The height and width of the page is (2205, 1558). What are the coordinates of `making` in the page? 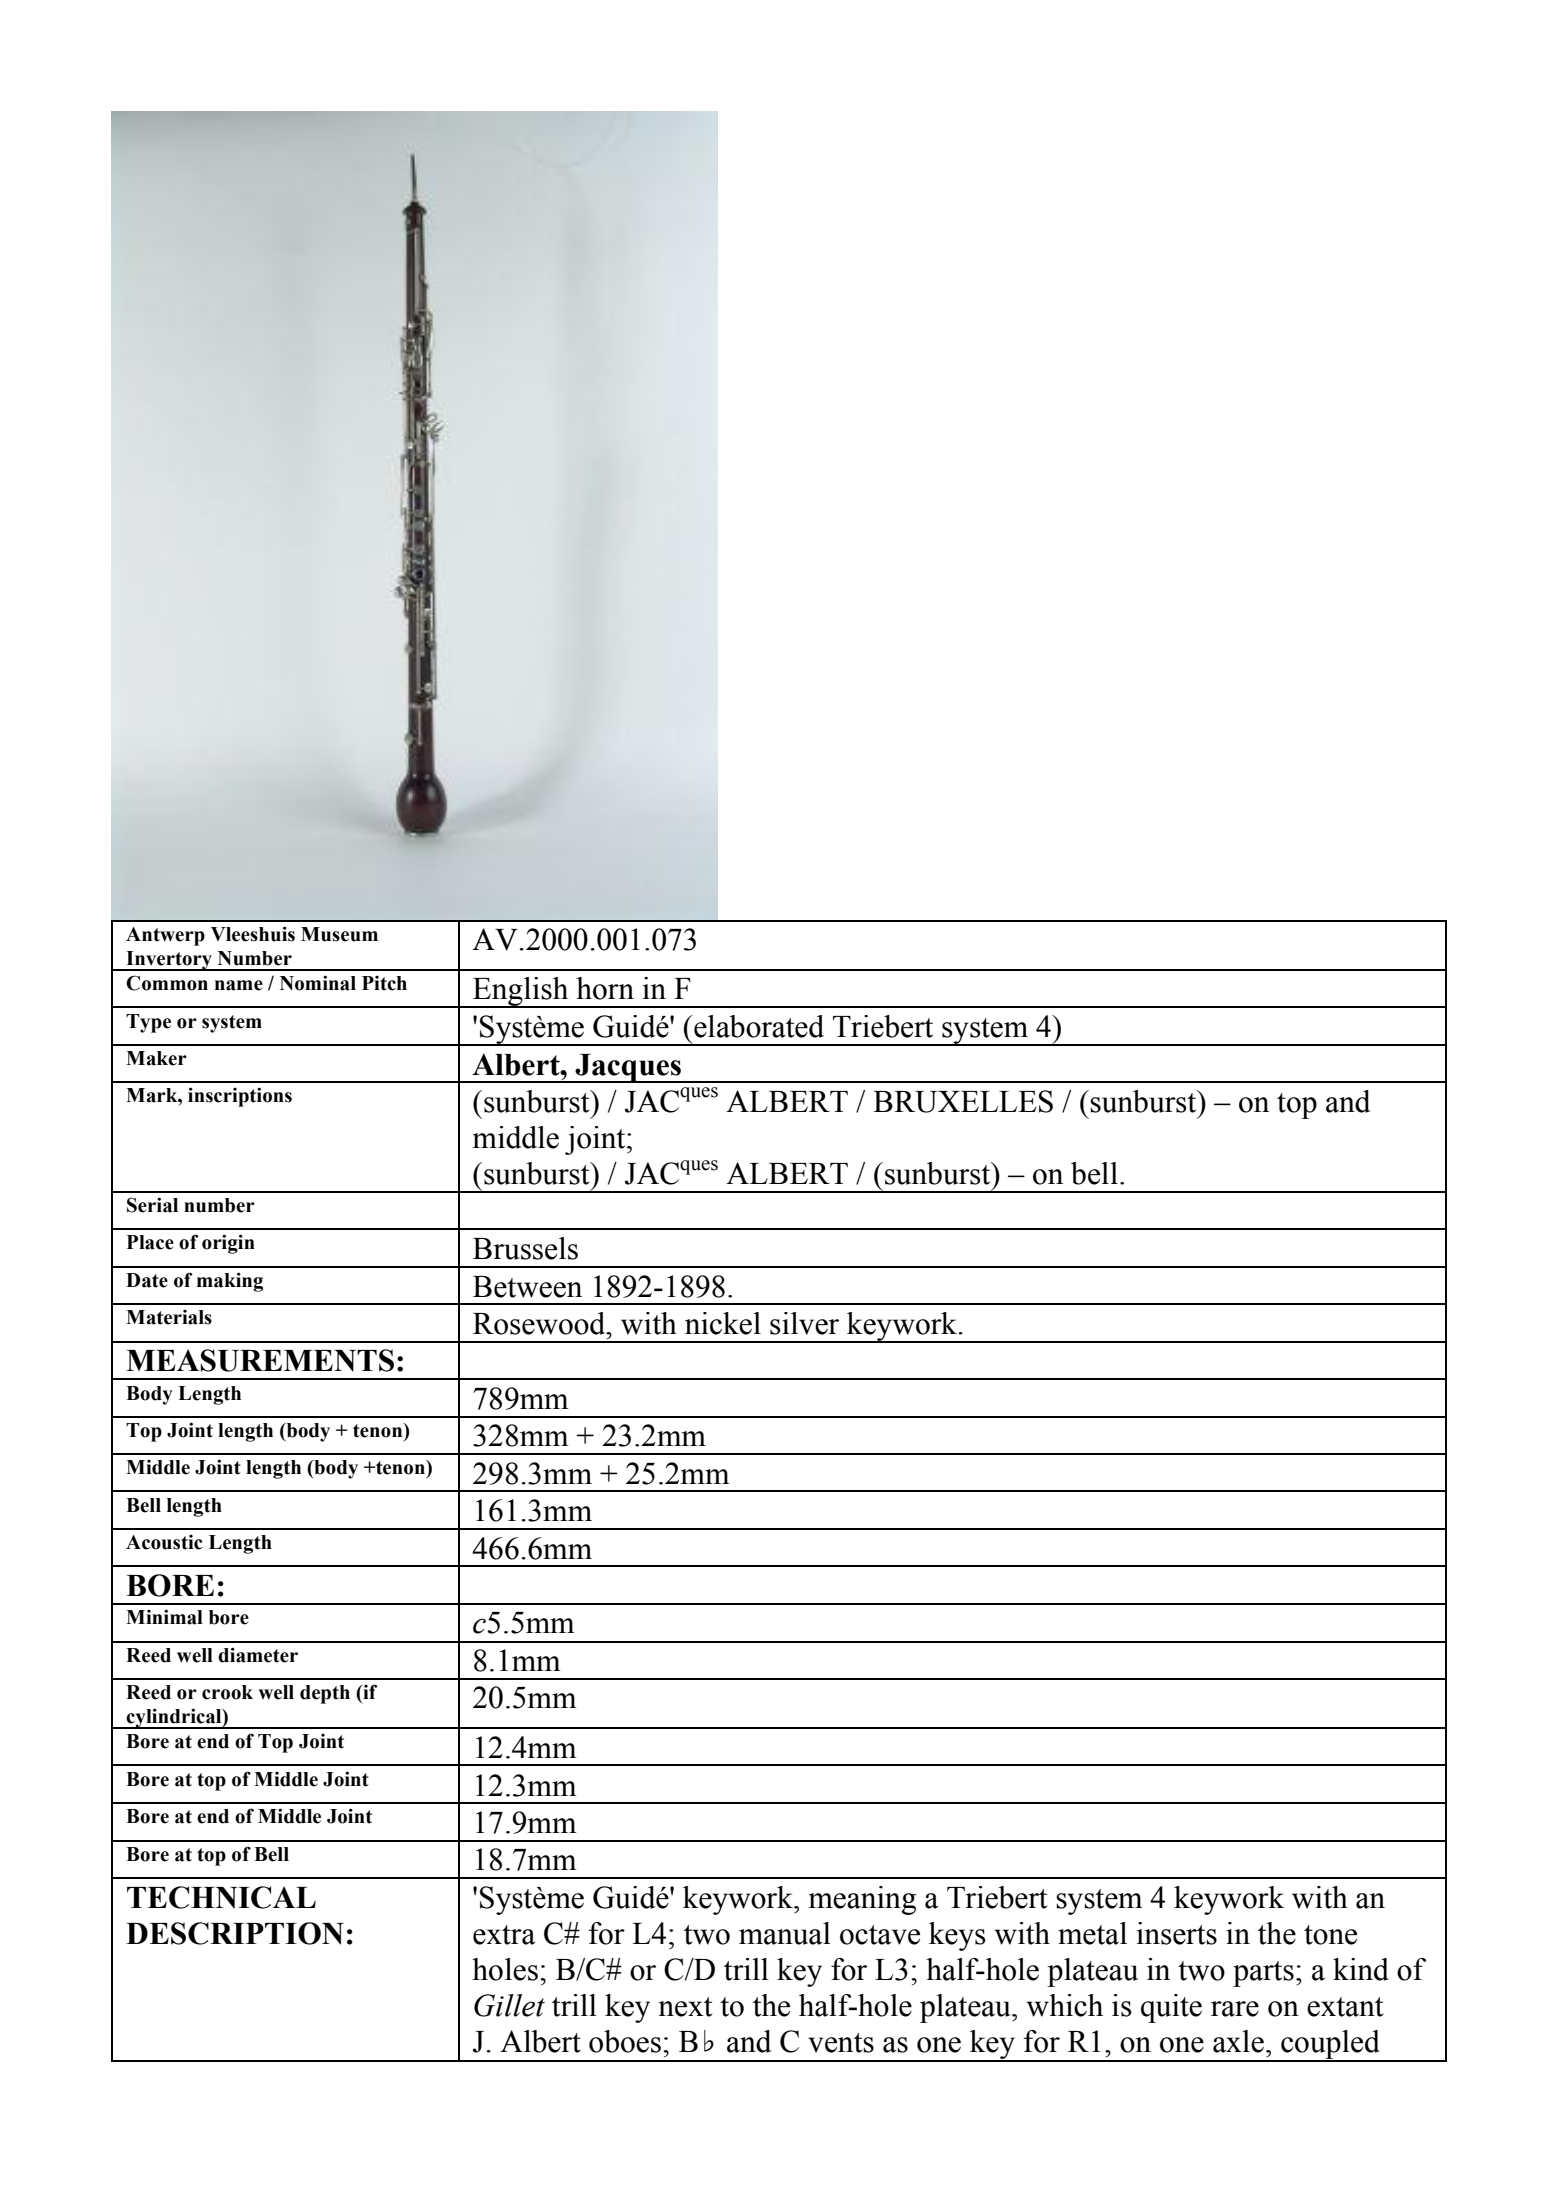 It's located at (230, 1282).
